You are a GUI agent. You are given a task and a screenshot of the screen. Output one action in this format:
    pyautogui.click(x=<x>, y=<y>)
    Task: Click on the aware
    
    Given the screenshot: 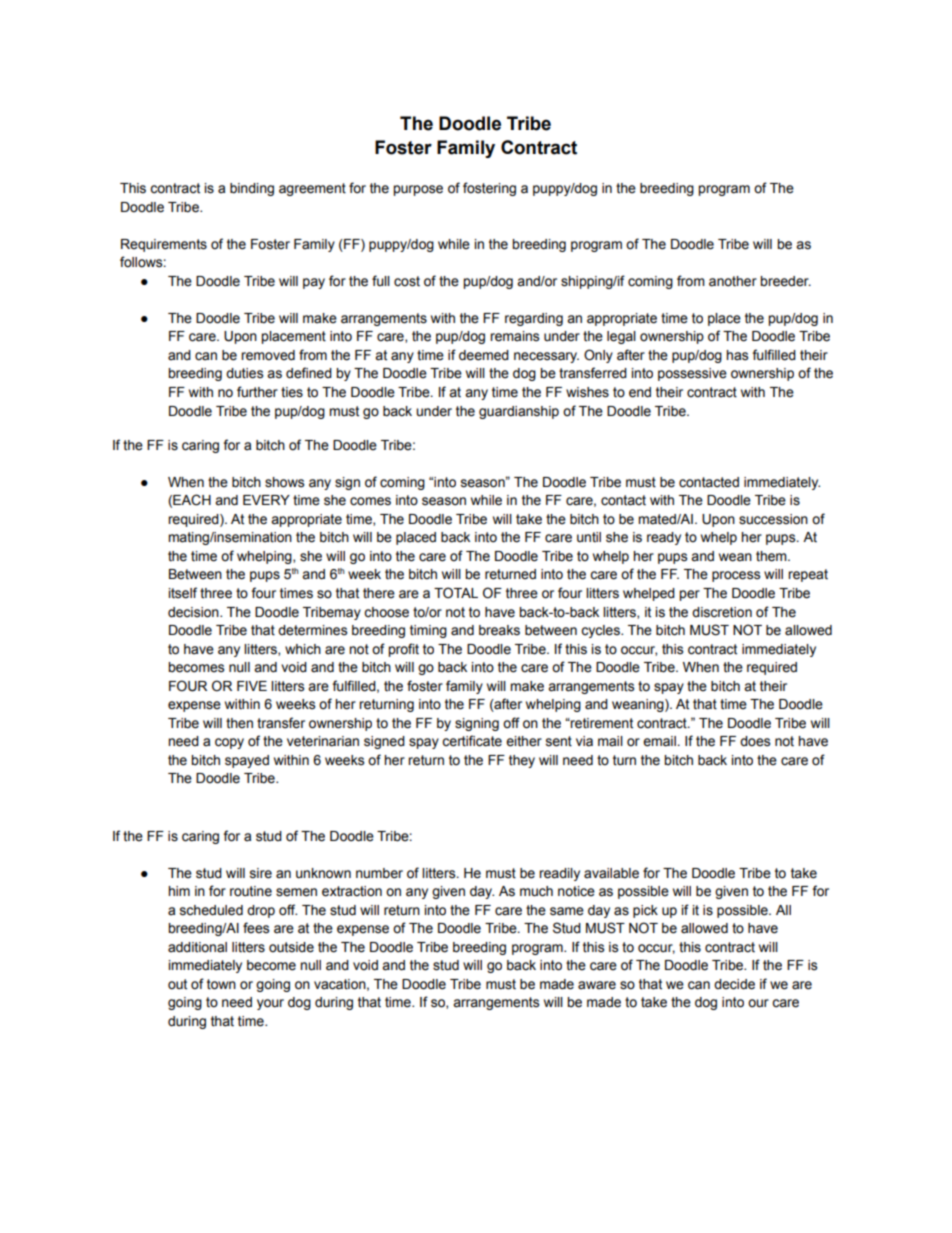 What is the action you would take?
    pyautogui.click(x=597, y=985)
